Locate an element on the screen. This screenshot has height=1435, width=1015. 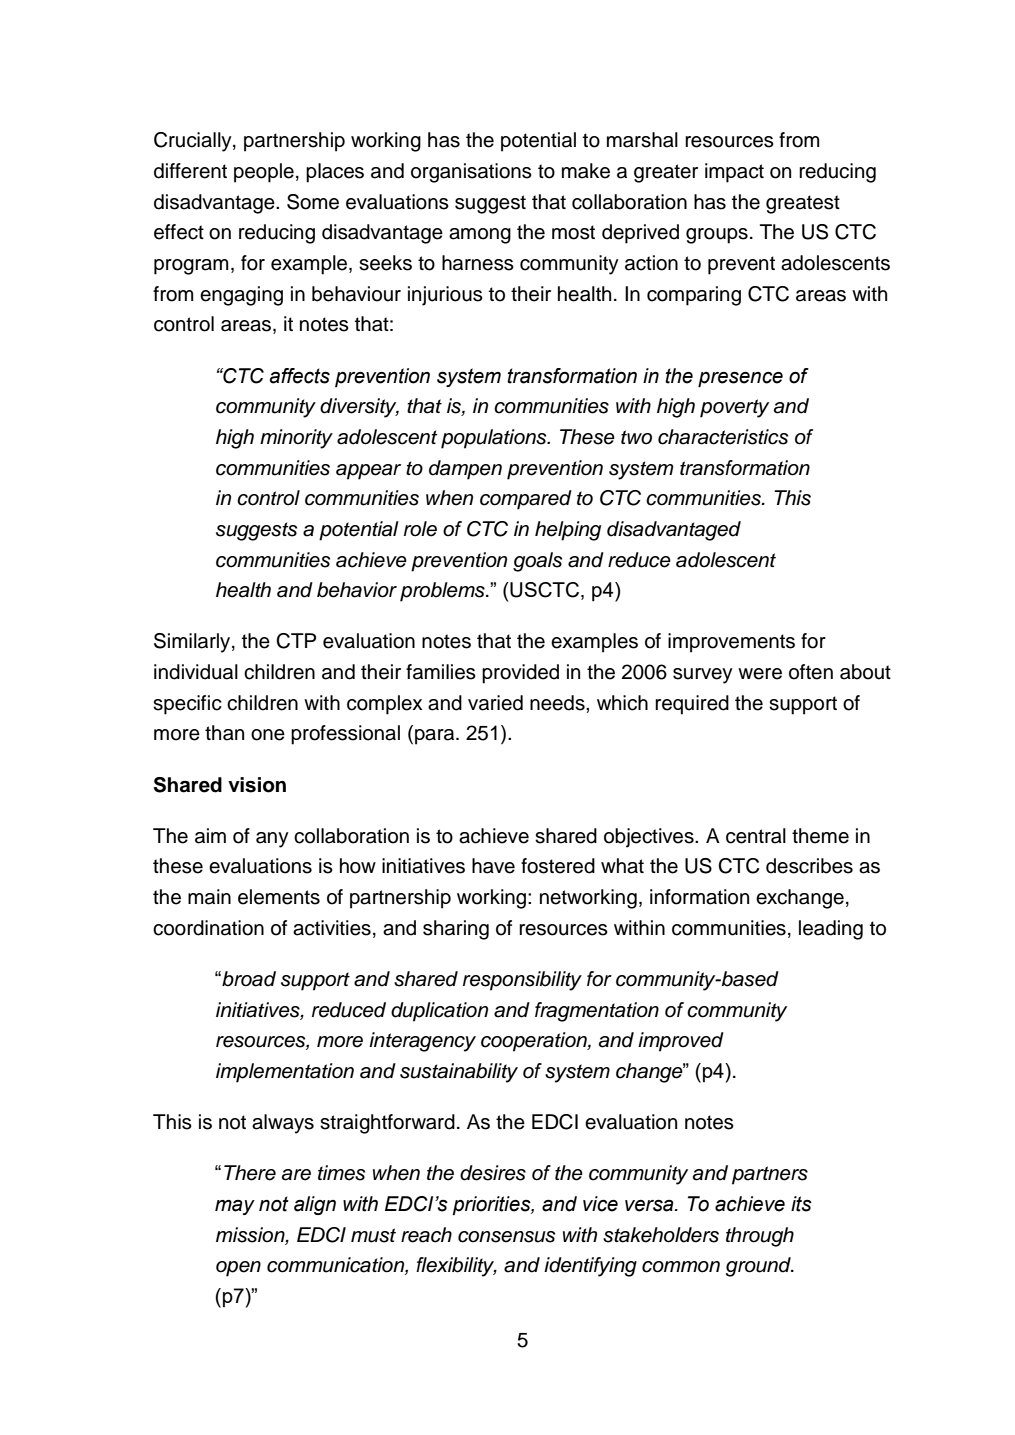
greatest is located at coordinates (803, 204).
